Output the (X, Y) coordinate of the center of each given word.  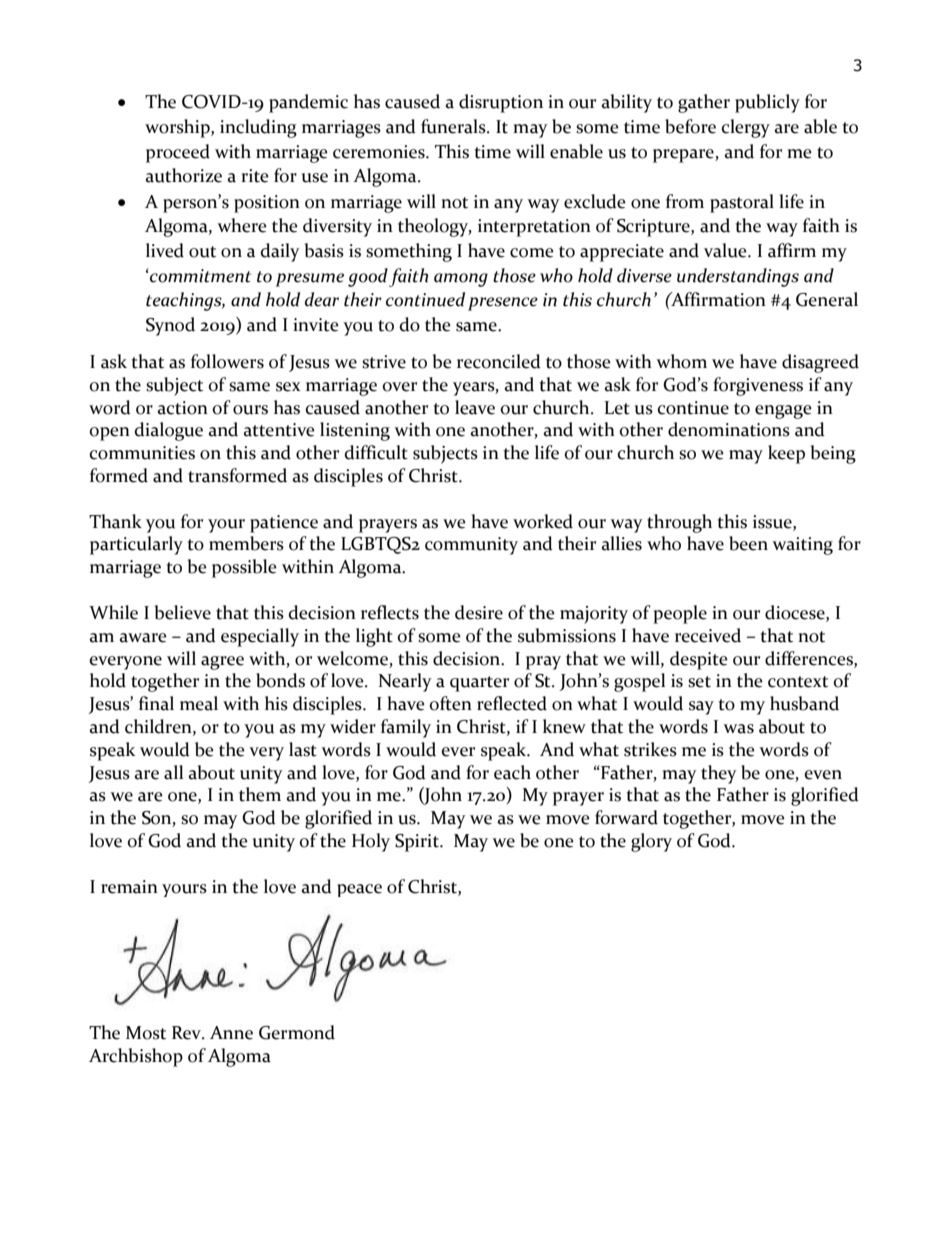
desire (479, 612)
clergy (746, 128)
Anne (231, 1033)
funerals (454, 126)
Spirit (418, 843)
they (719, 774)
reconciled (499, 361)
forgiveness (758, 386)
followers (227, 361)
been (748, 543)
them (260, 794)
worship (178, 128)
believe (183, 612)
